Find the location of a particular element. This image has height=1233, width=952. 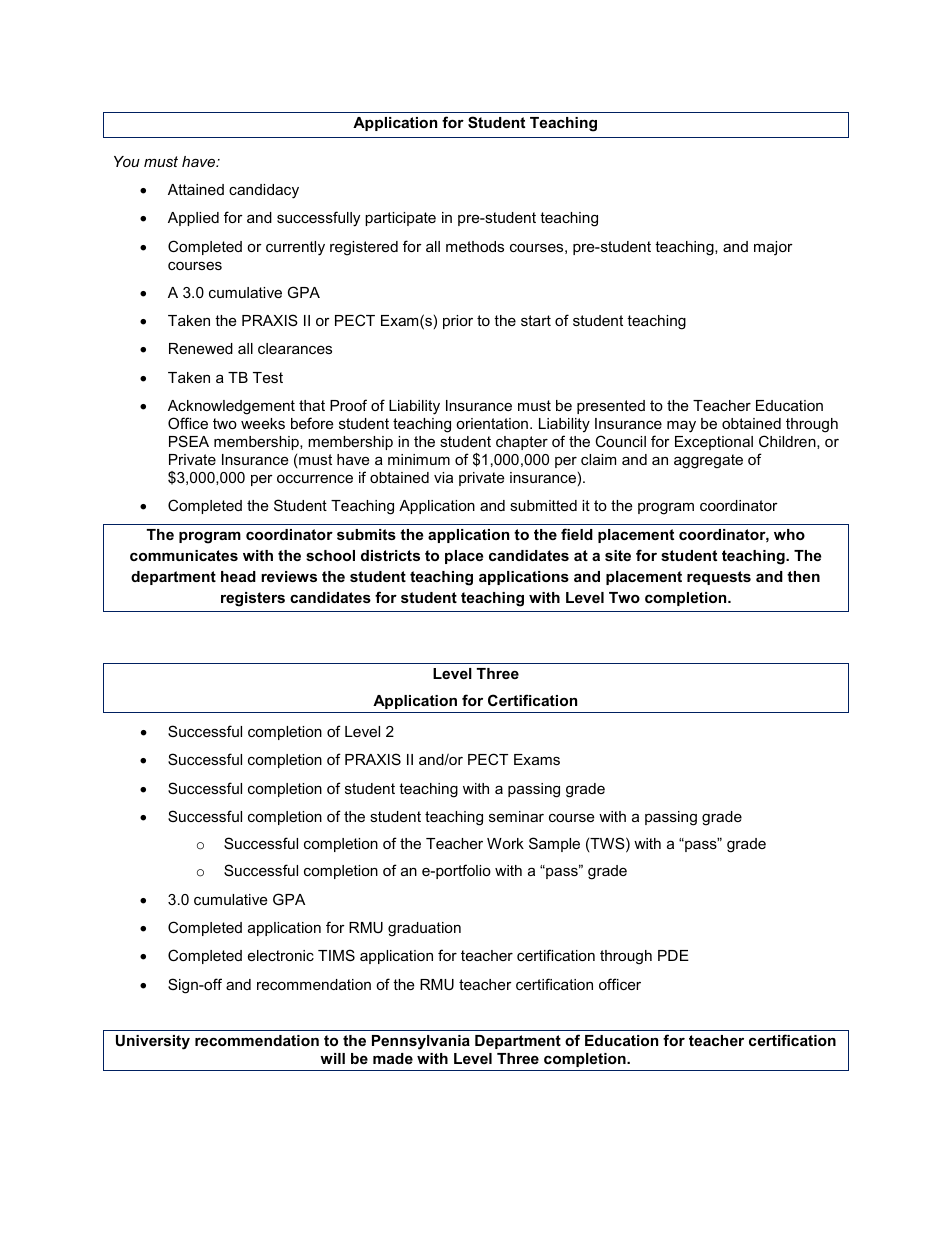

Renewed is located at coordinates (201, 348).
